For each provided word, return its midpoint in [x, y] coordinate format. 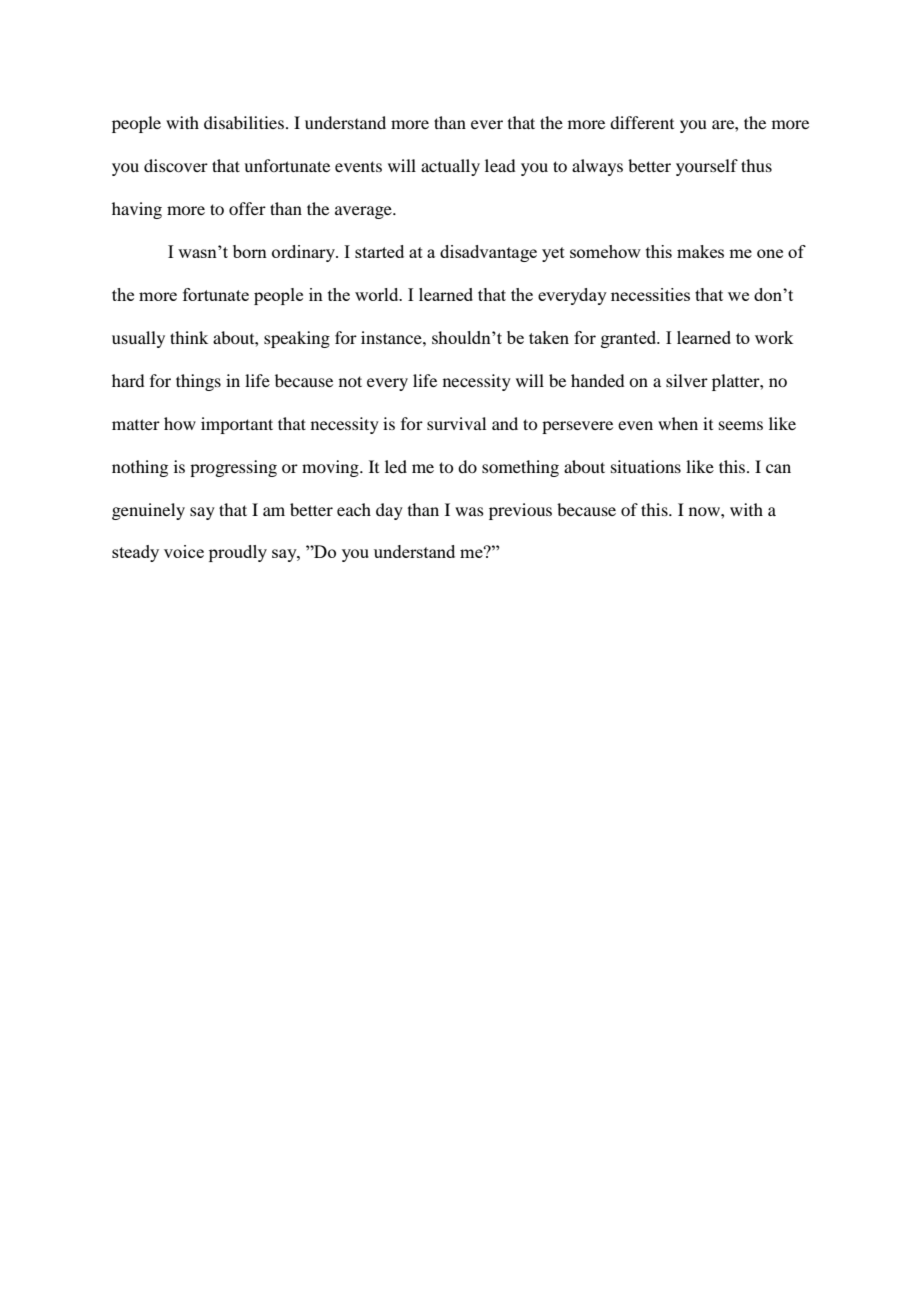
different [642, 122]
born [250, 251]
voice [184, 551]
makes [700, 251]
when [678, 423]
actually [450, 167]
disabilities [244, 122]
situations [646, 466]
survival [456, 423]
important [237, 425]
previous [520, 511]
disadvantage [488, 253]
